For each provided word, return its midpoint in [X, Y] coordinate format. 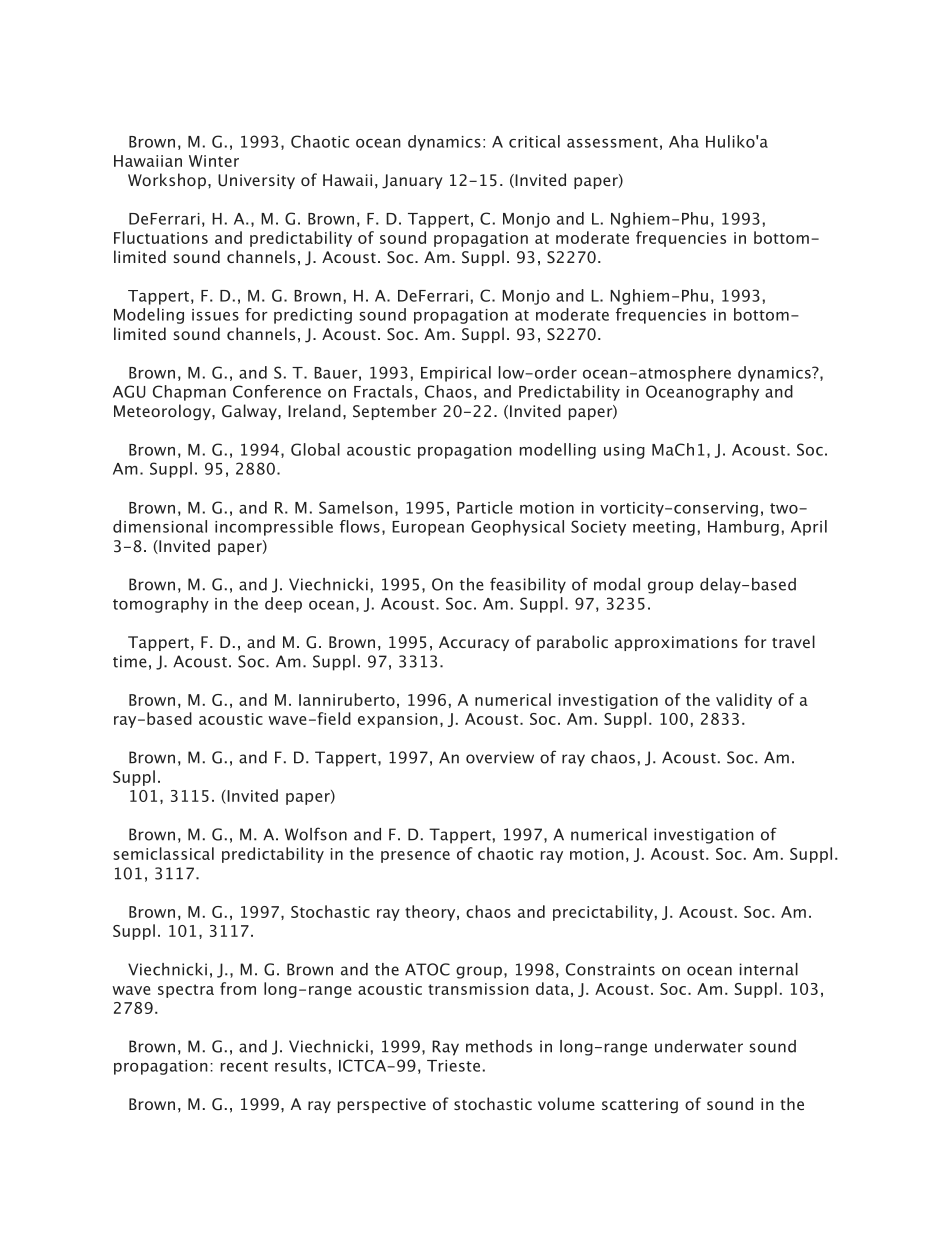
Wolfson [316, 834]
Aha [684, 141]
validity [744, 701]
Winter [214, 161]
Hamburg [743, 528]
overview [500, 757]
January [412, 181]
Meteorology [163, 412]
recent [244, 1066]
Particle [485, 507]
